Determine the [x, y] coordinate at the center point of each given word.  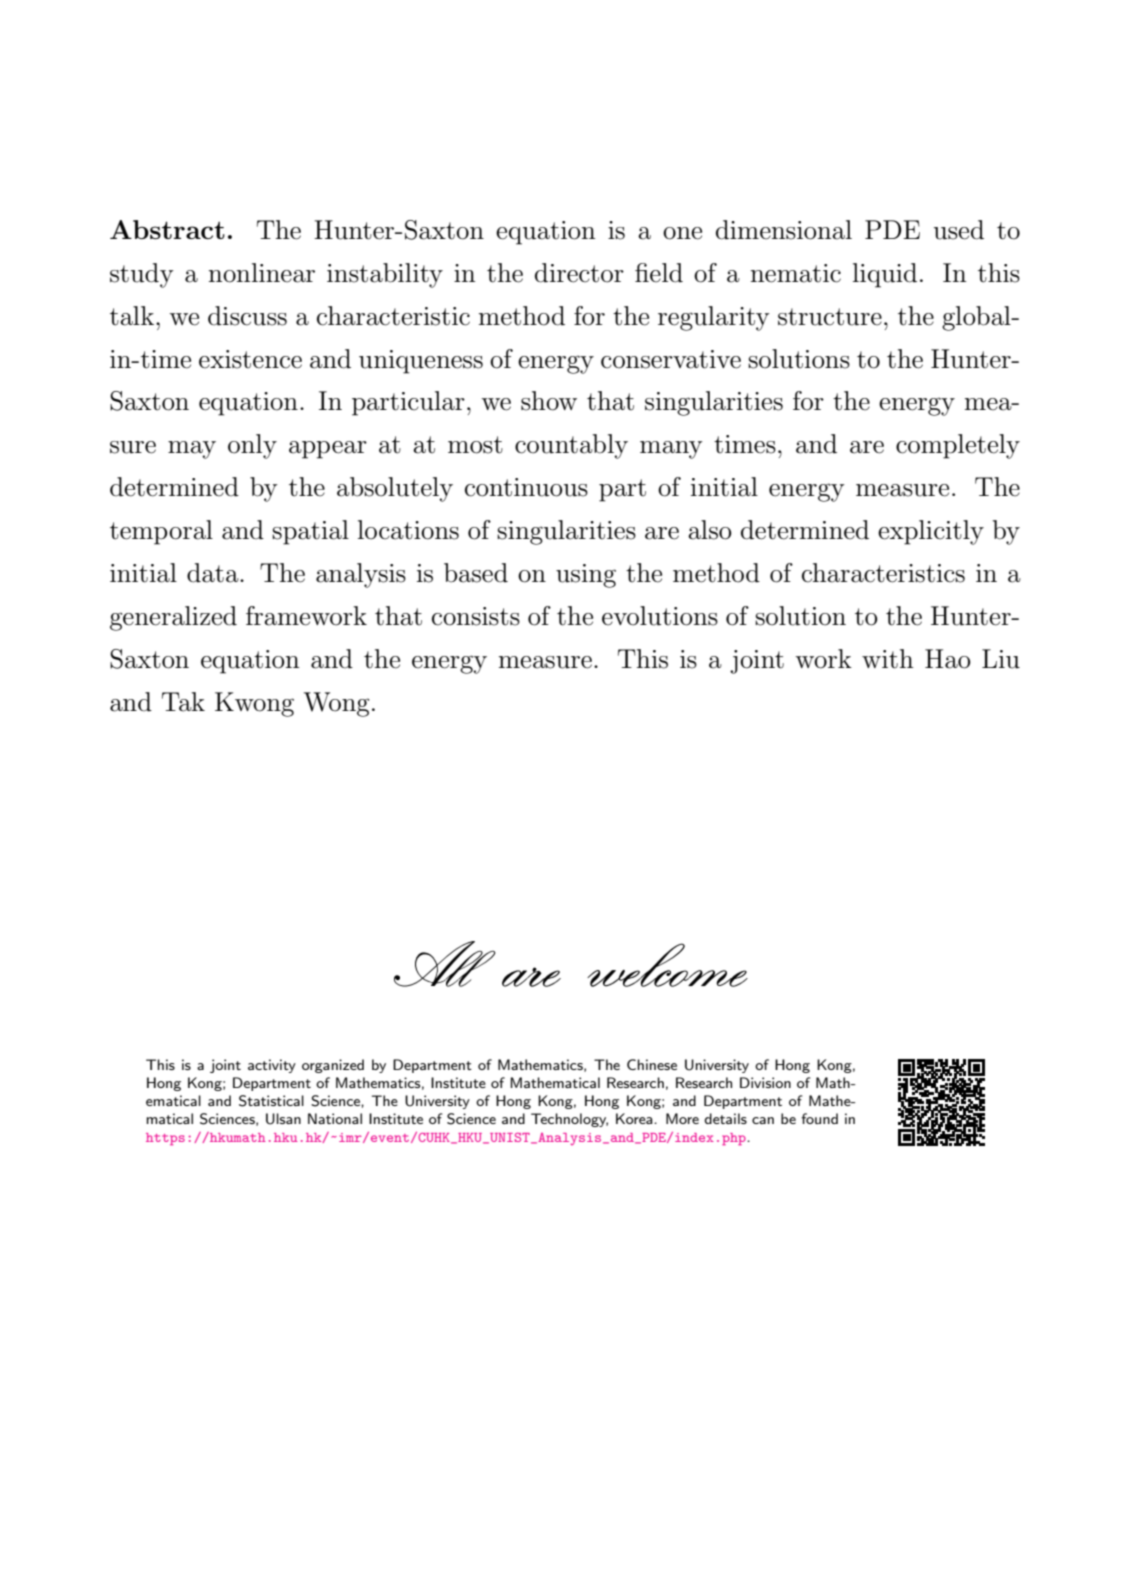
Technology [569, 1120]
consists [476, 616]
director [579, 273]
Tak [183, 702]
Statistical [271, 1101]
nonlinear [262, 273]
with [888, 659]
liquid [885, 275]
